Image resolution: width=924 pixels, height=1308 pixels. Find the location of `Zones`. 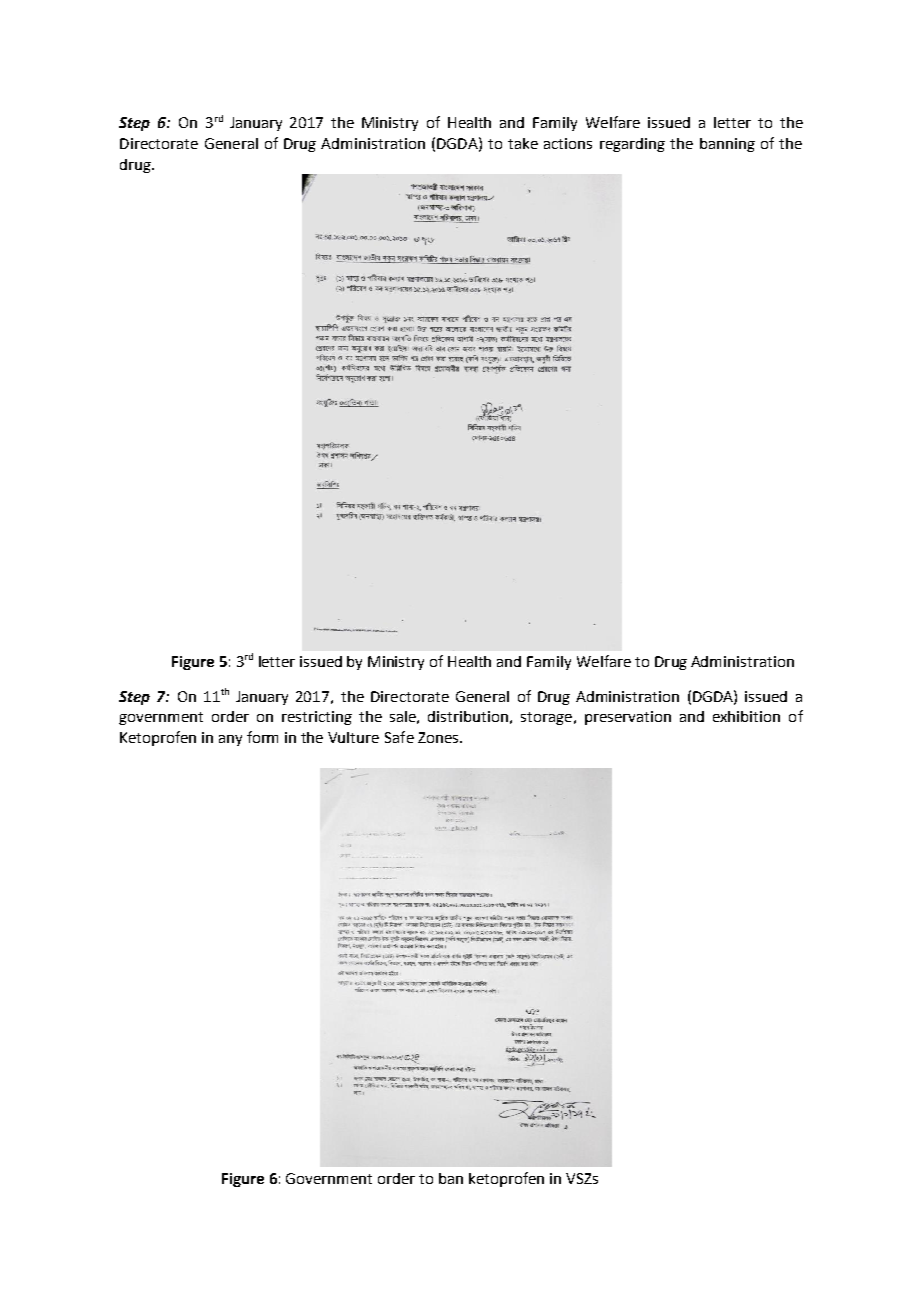

Zones is located at coordinates (439, 737).
